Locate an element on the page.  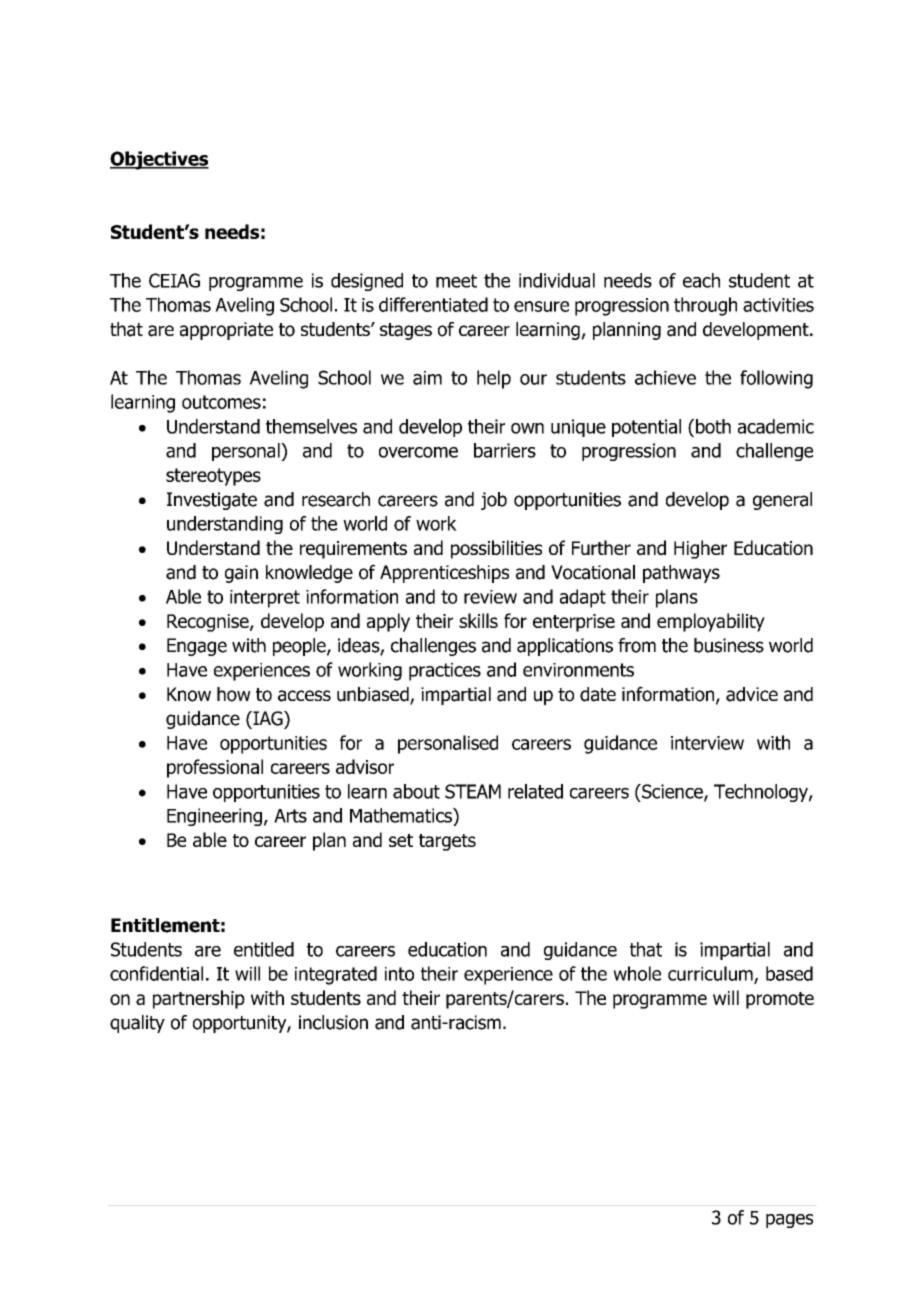
each is located at coordinates (701, 280).
